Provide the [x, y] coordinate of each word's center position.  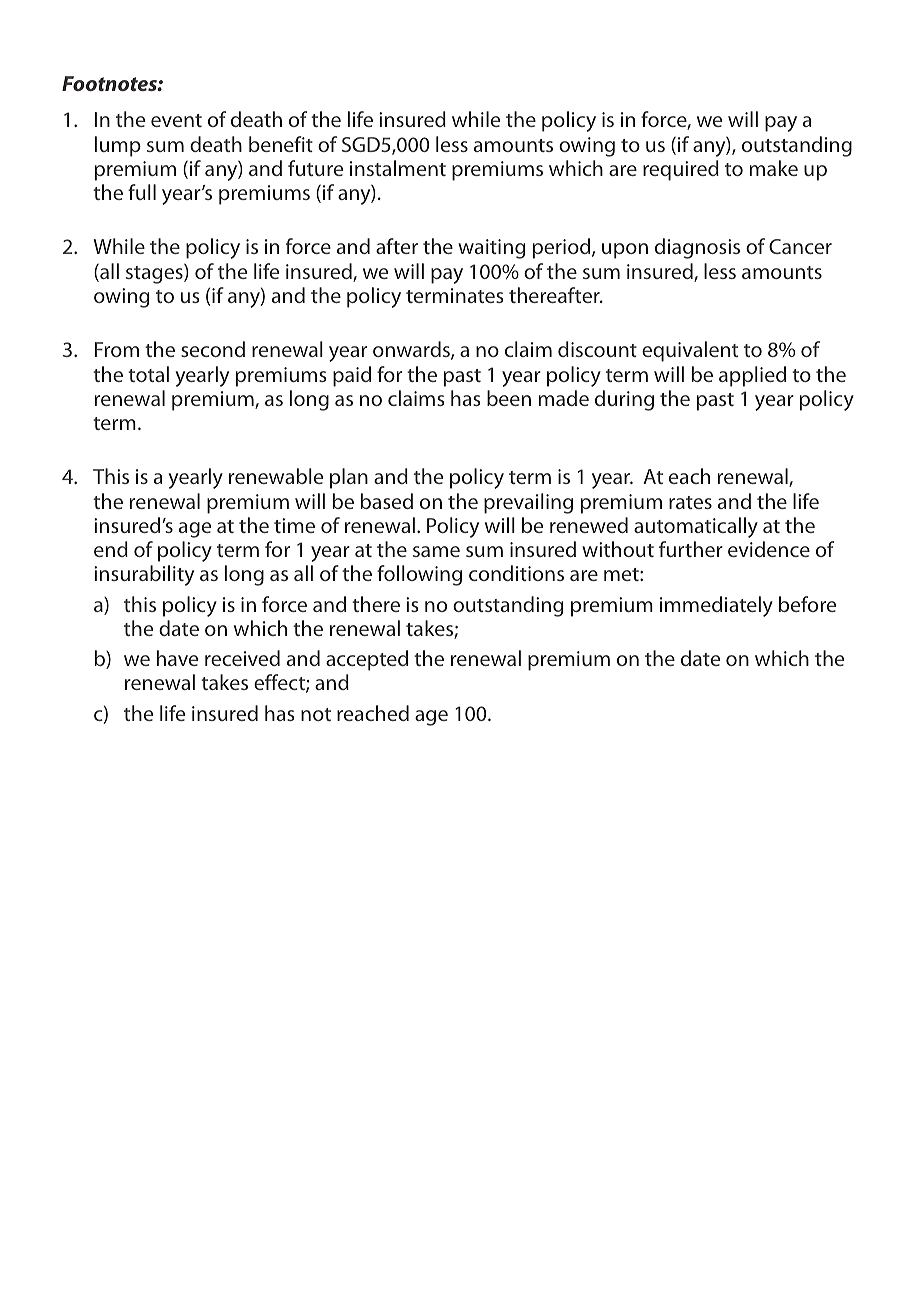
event [176, 120]
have [177, 658]
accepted [367, 660]
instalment [398, 168]
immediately [716, 606]
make [774, 168]
